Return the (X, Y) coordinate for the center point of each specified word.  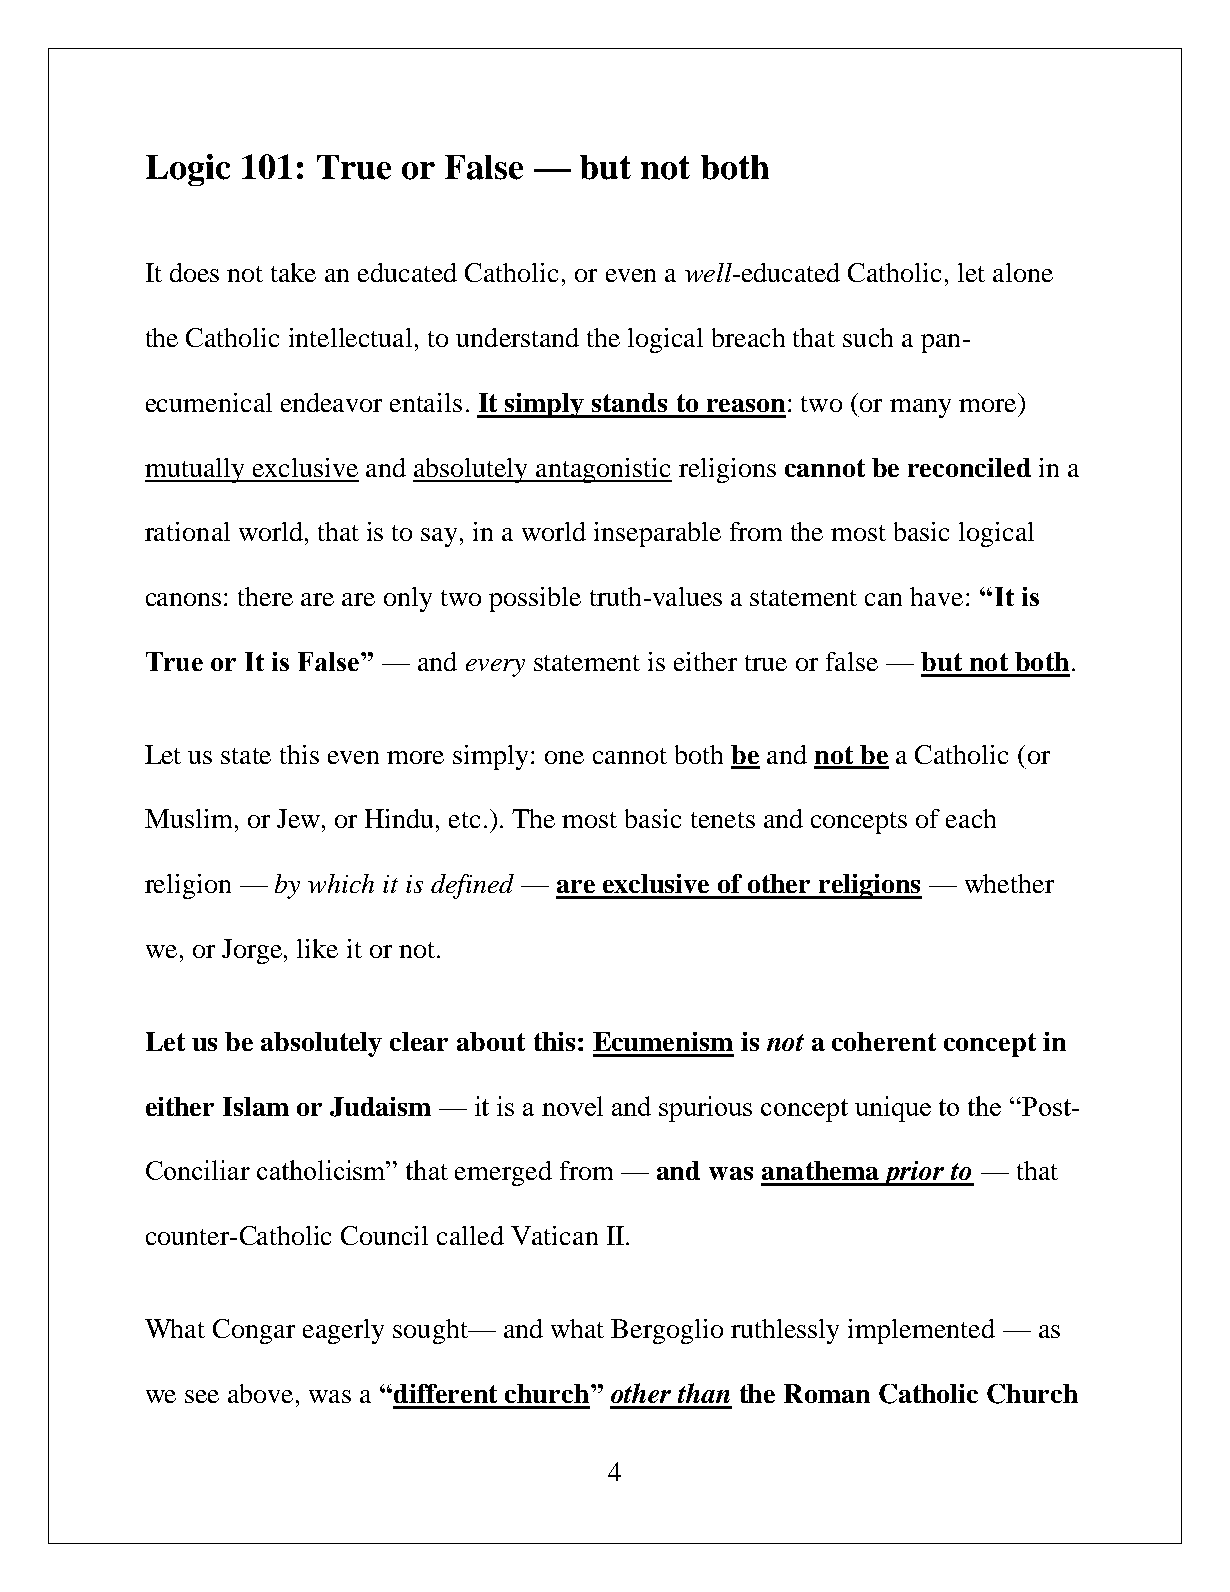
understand (517, 337)
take (293, 272)
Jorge (253, 951)
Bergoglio (667, 1331)
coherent (884, 1041)
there (265, 596)
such (868, 337)
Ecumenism (663, 1041)
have (936, 596)
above (262, 1393)
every (495, 668)
